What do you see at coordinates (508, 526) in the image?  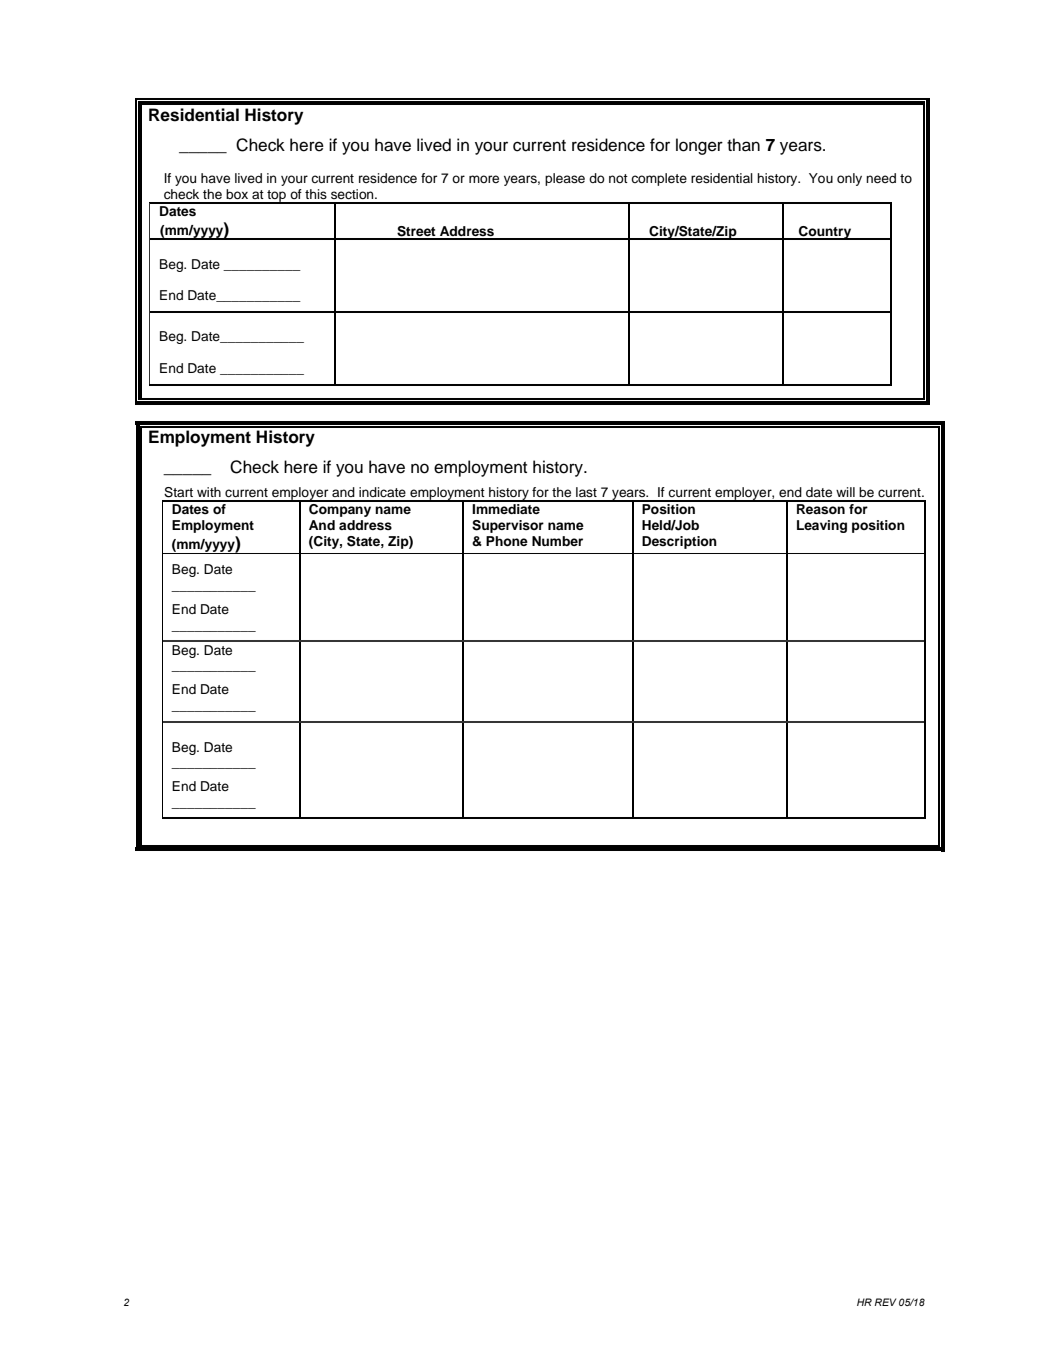 I see `Supervisor` at bounding box center [508, 526].
